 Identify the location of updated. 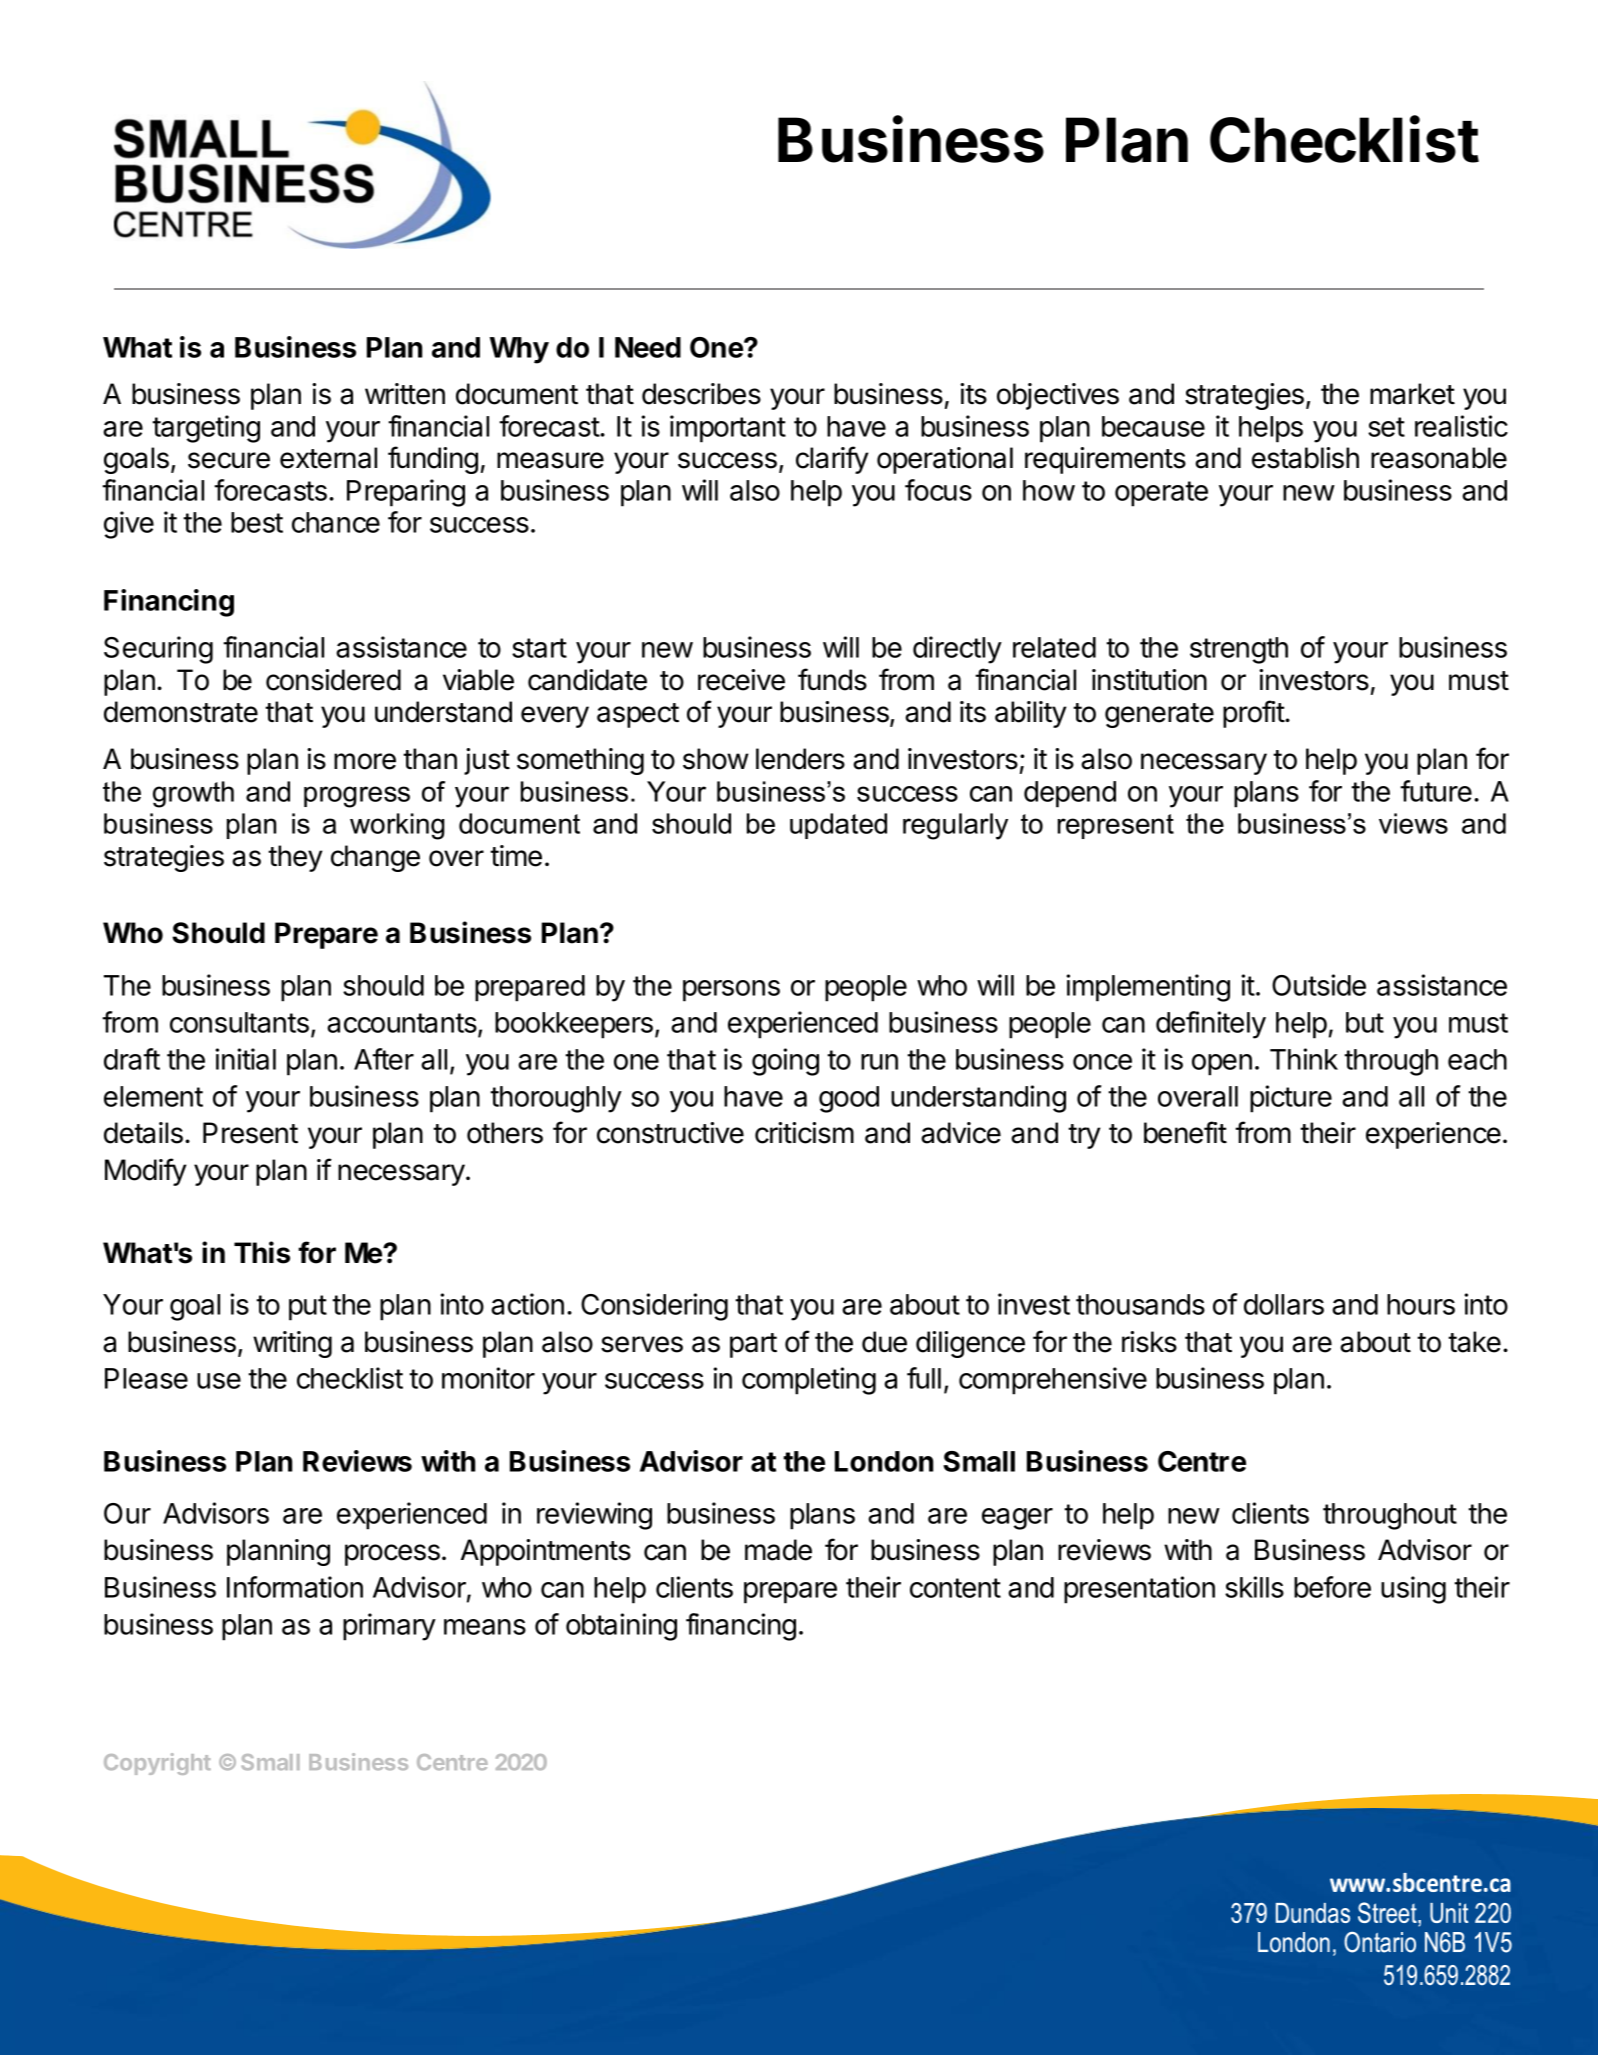
(838, 826).
